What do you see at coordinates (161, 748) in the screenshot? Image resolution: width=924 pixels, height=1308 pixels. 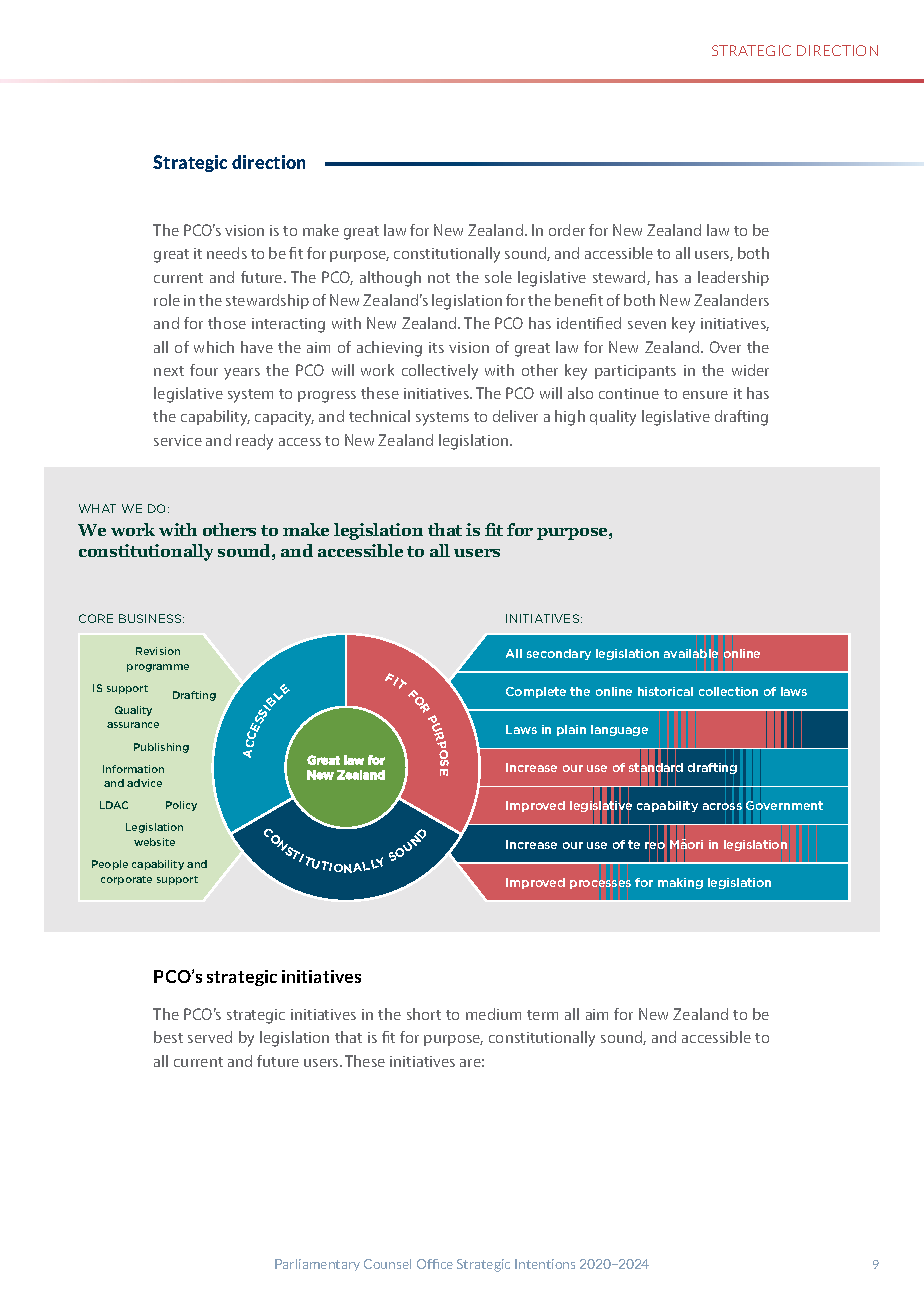 I see `Publishing` at bounding box center [161, 748].
